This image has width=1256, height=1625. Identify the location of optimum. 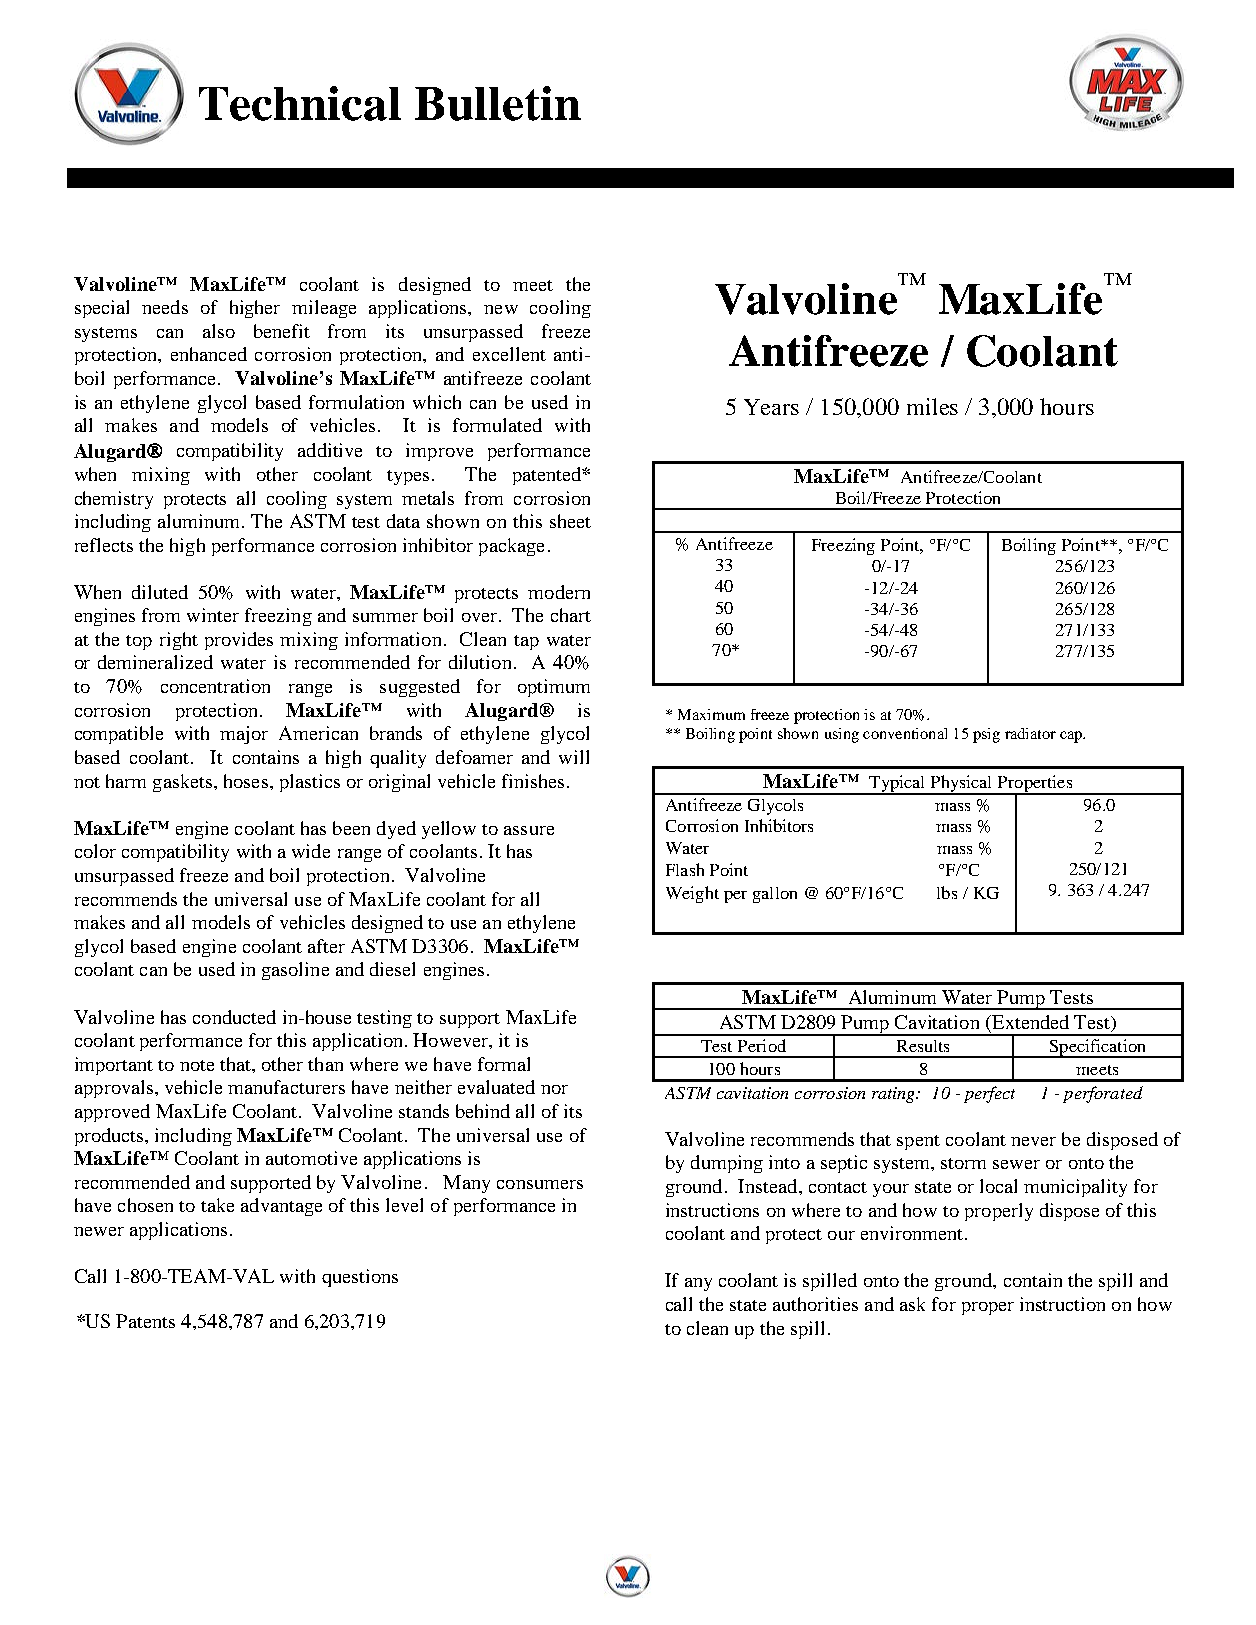
(554, 688).
